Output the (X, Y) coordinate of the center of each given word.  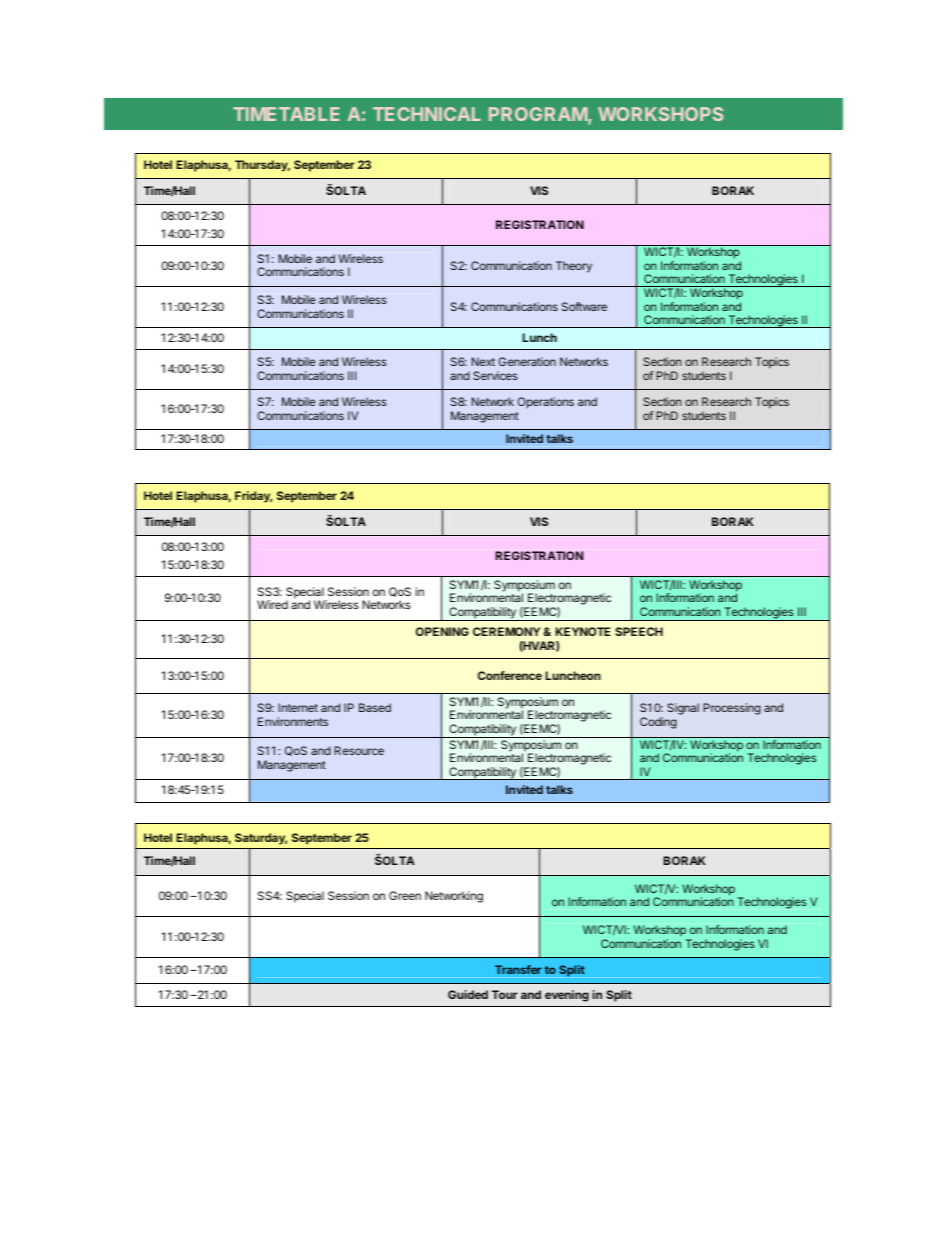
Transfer (518, 969)
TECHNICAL (427, 114)
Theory (574, 267)
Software (584, 306)
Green (405, 895)
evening (567, 996)
